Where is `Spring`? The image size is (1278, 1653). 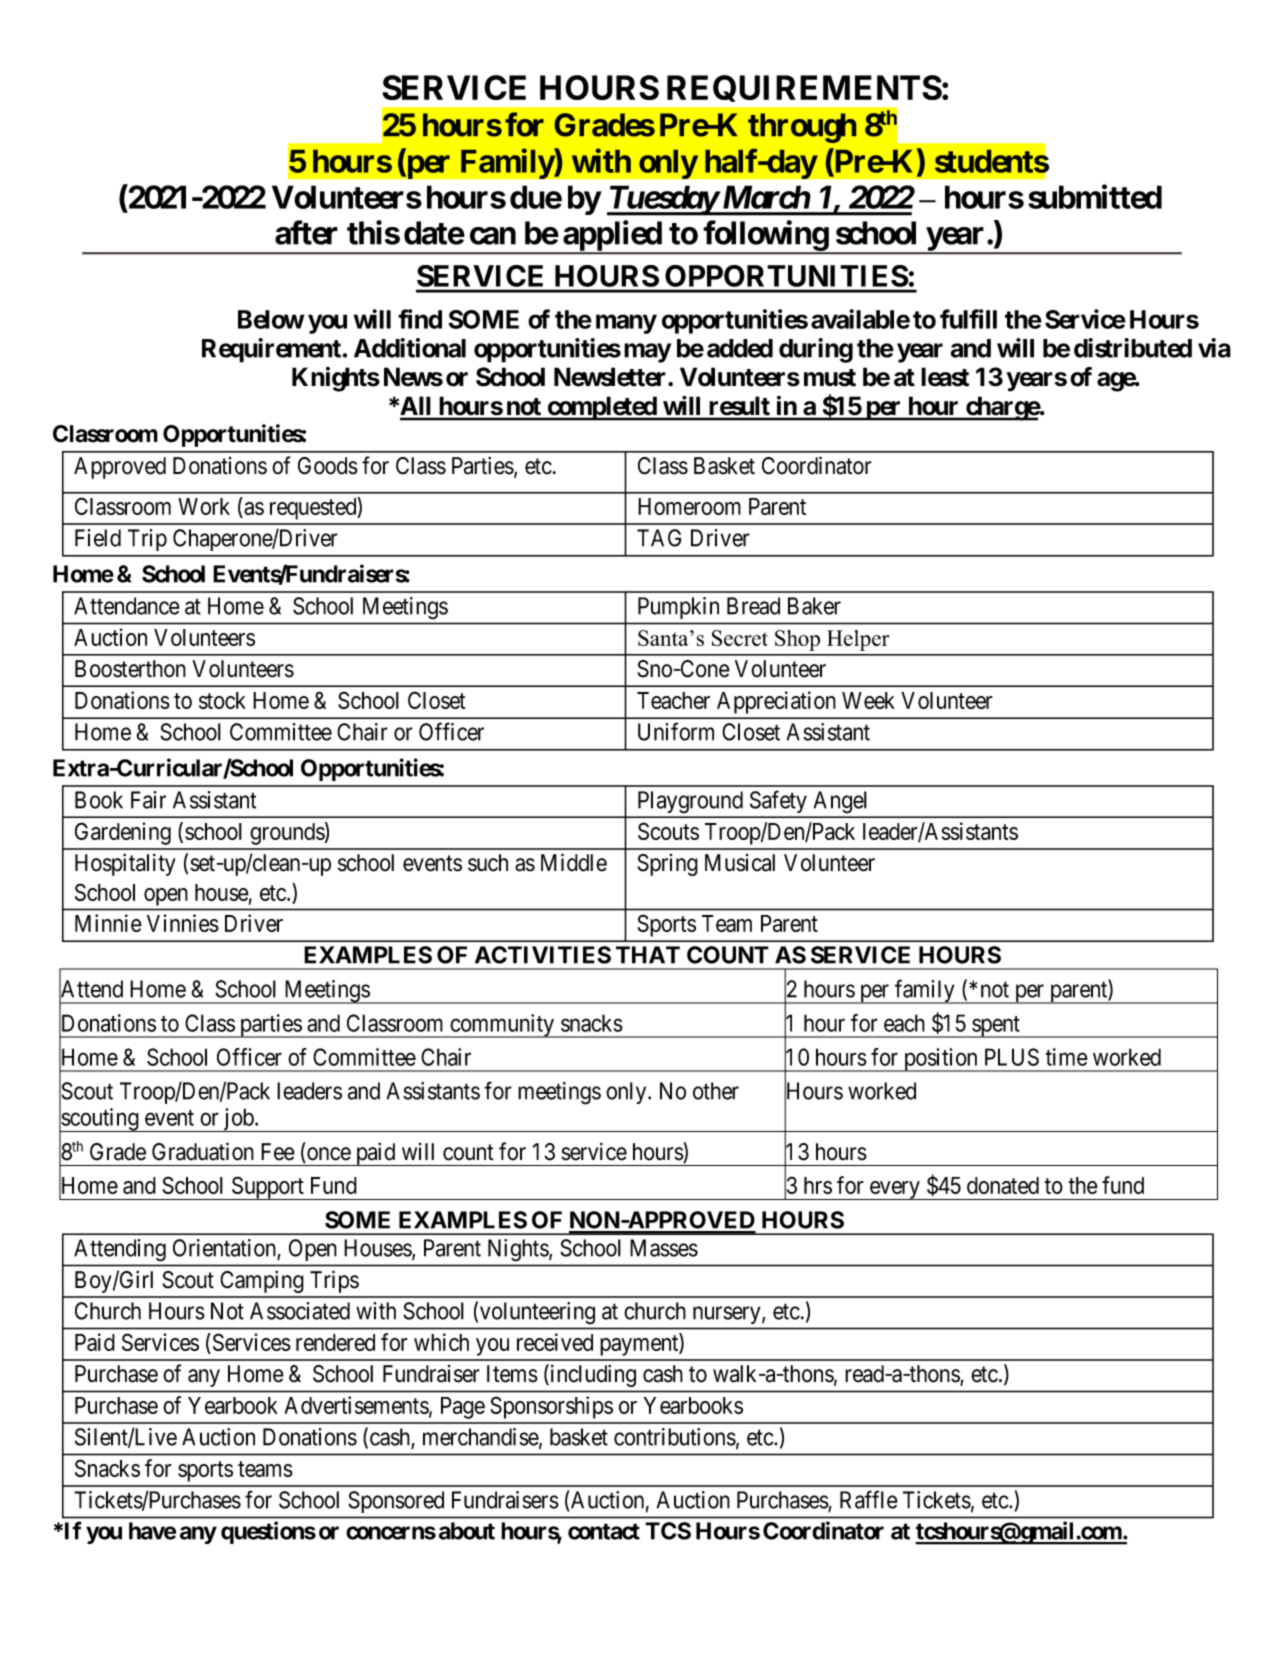 Spring is located at coordinates (667, 865).
